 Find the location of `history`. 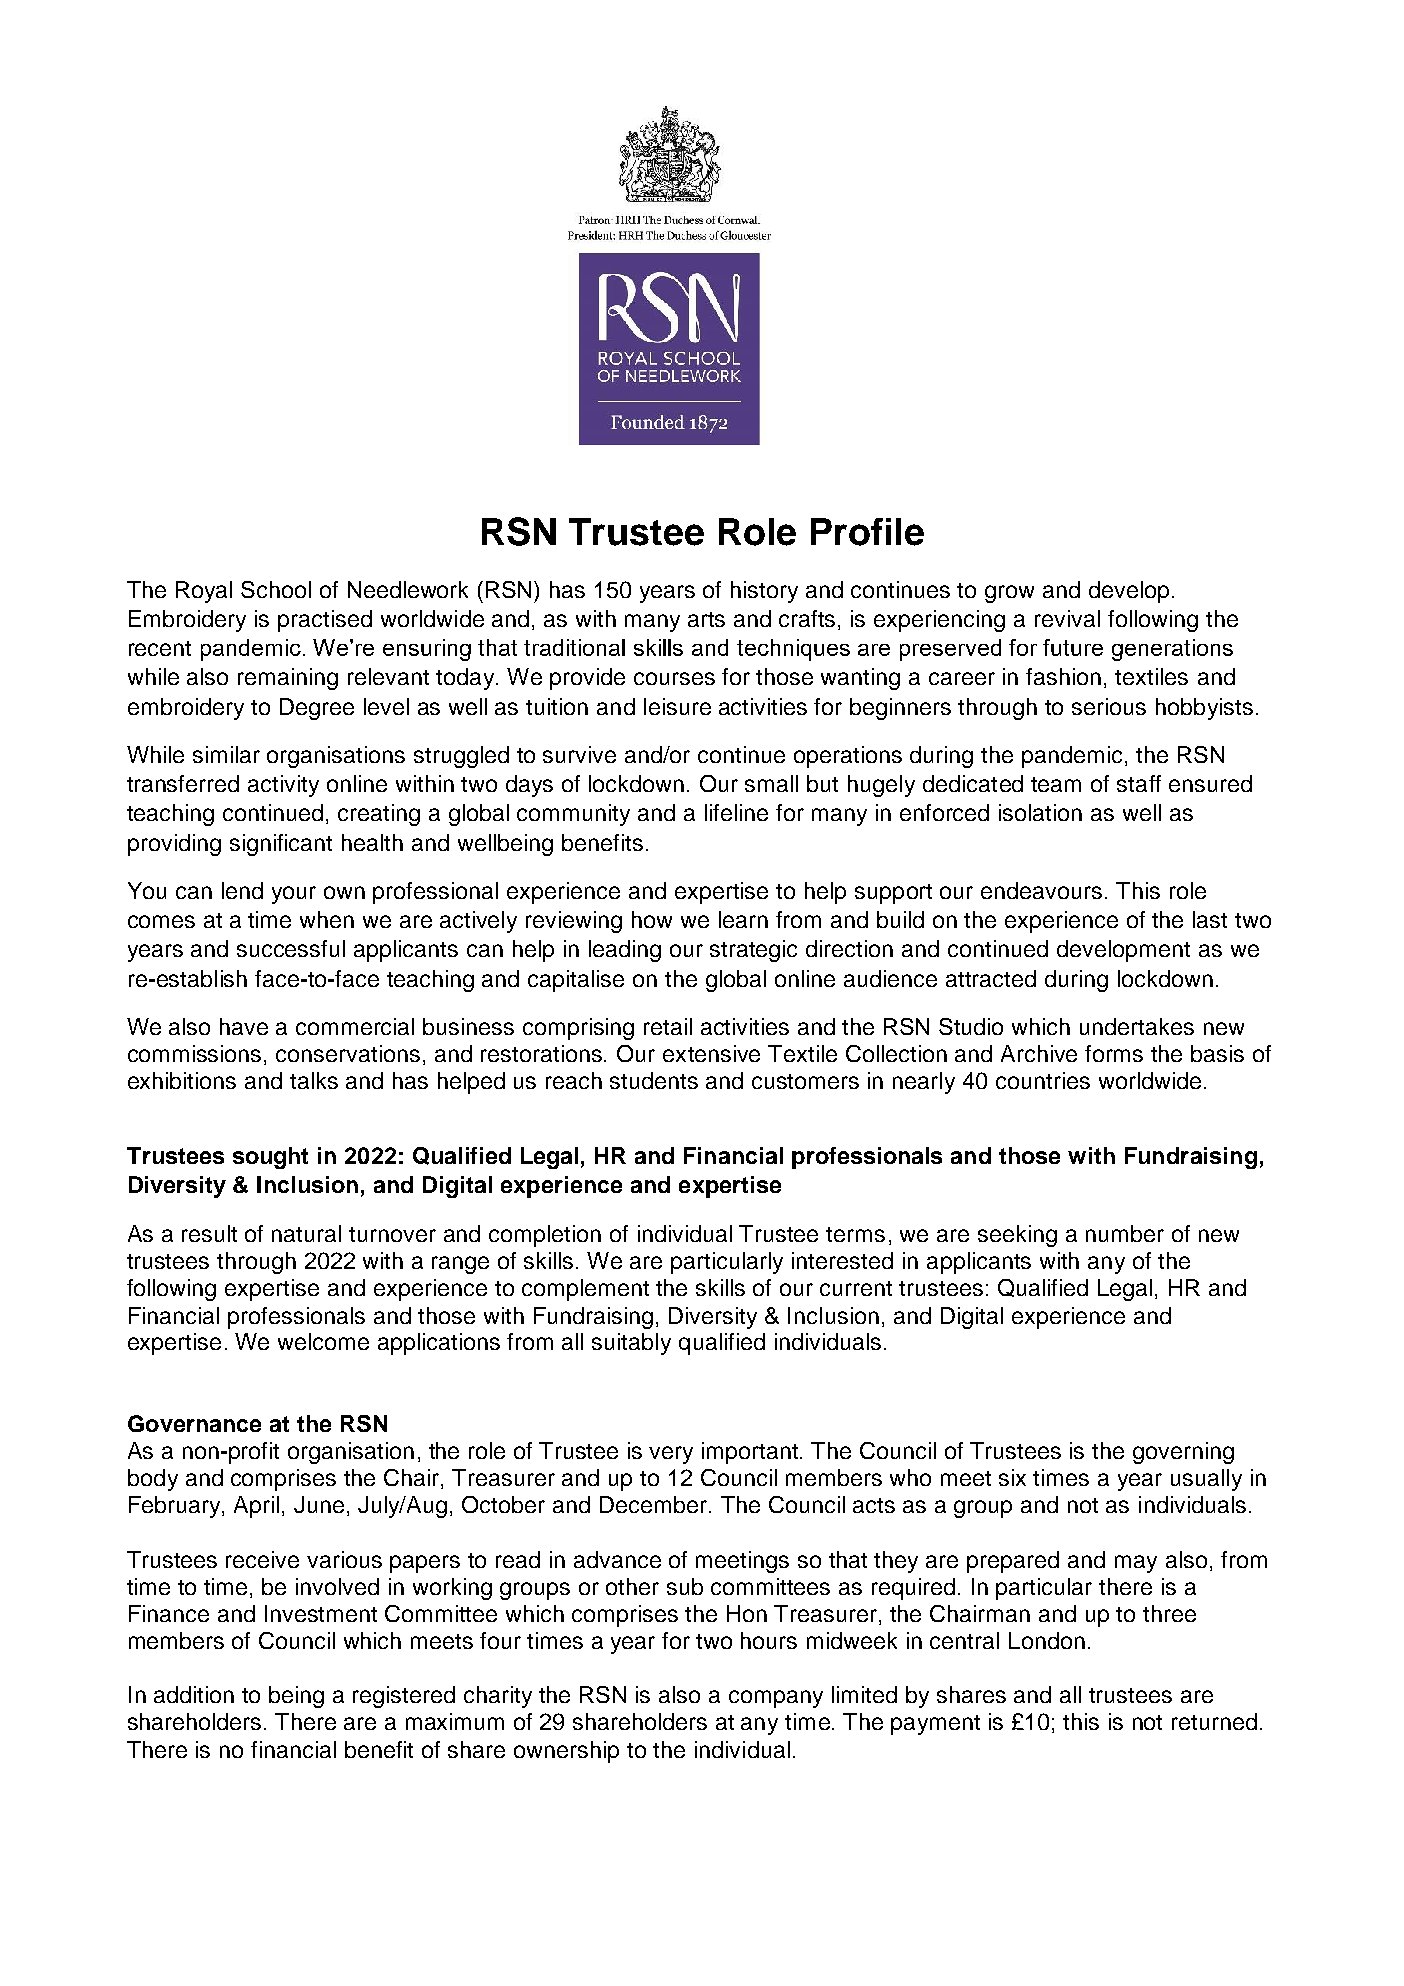

history is located at coordinates (764, 592).
